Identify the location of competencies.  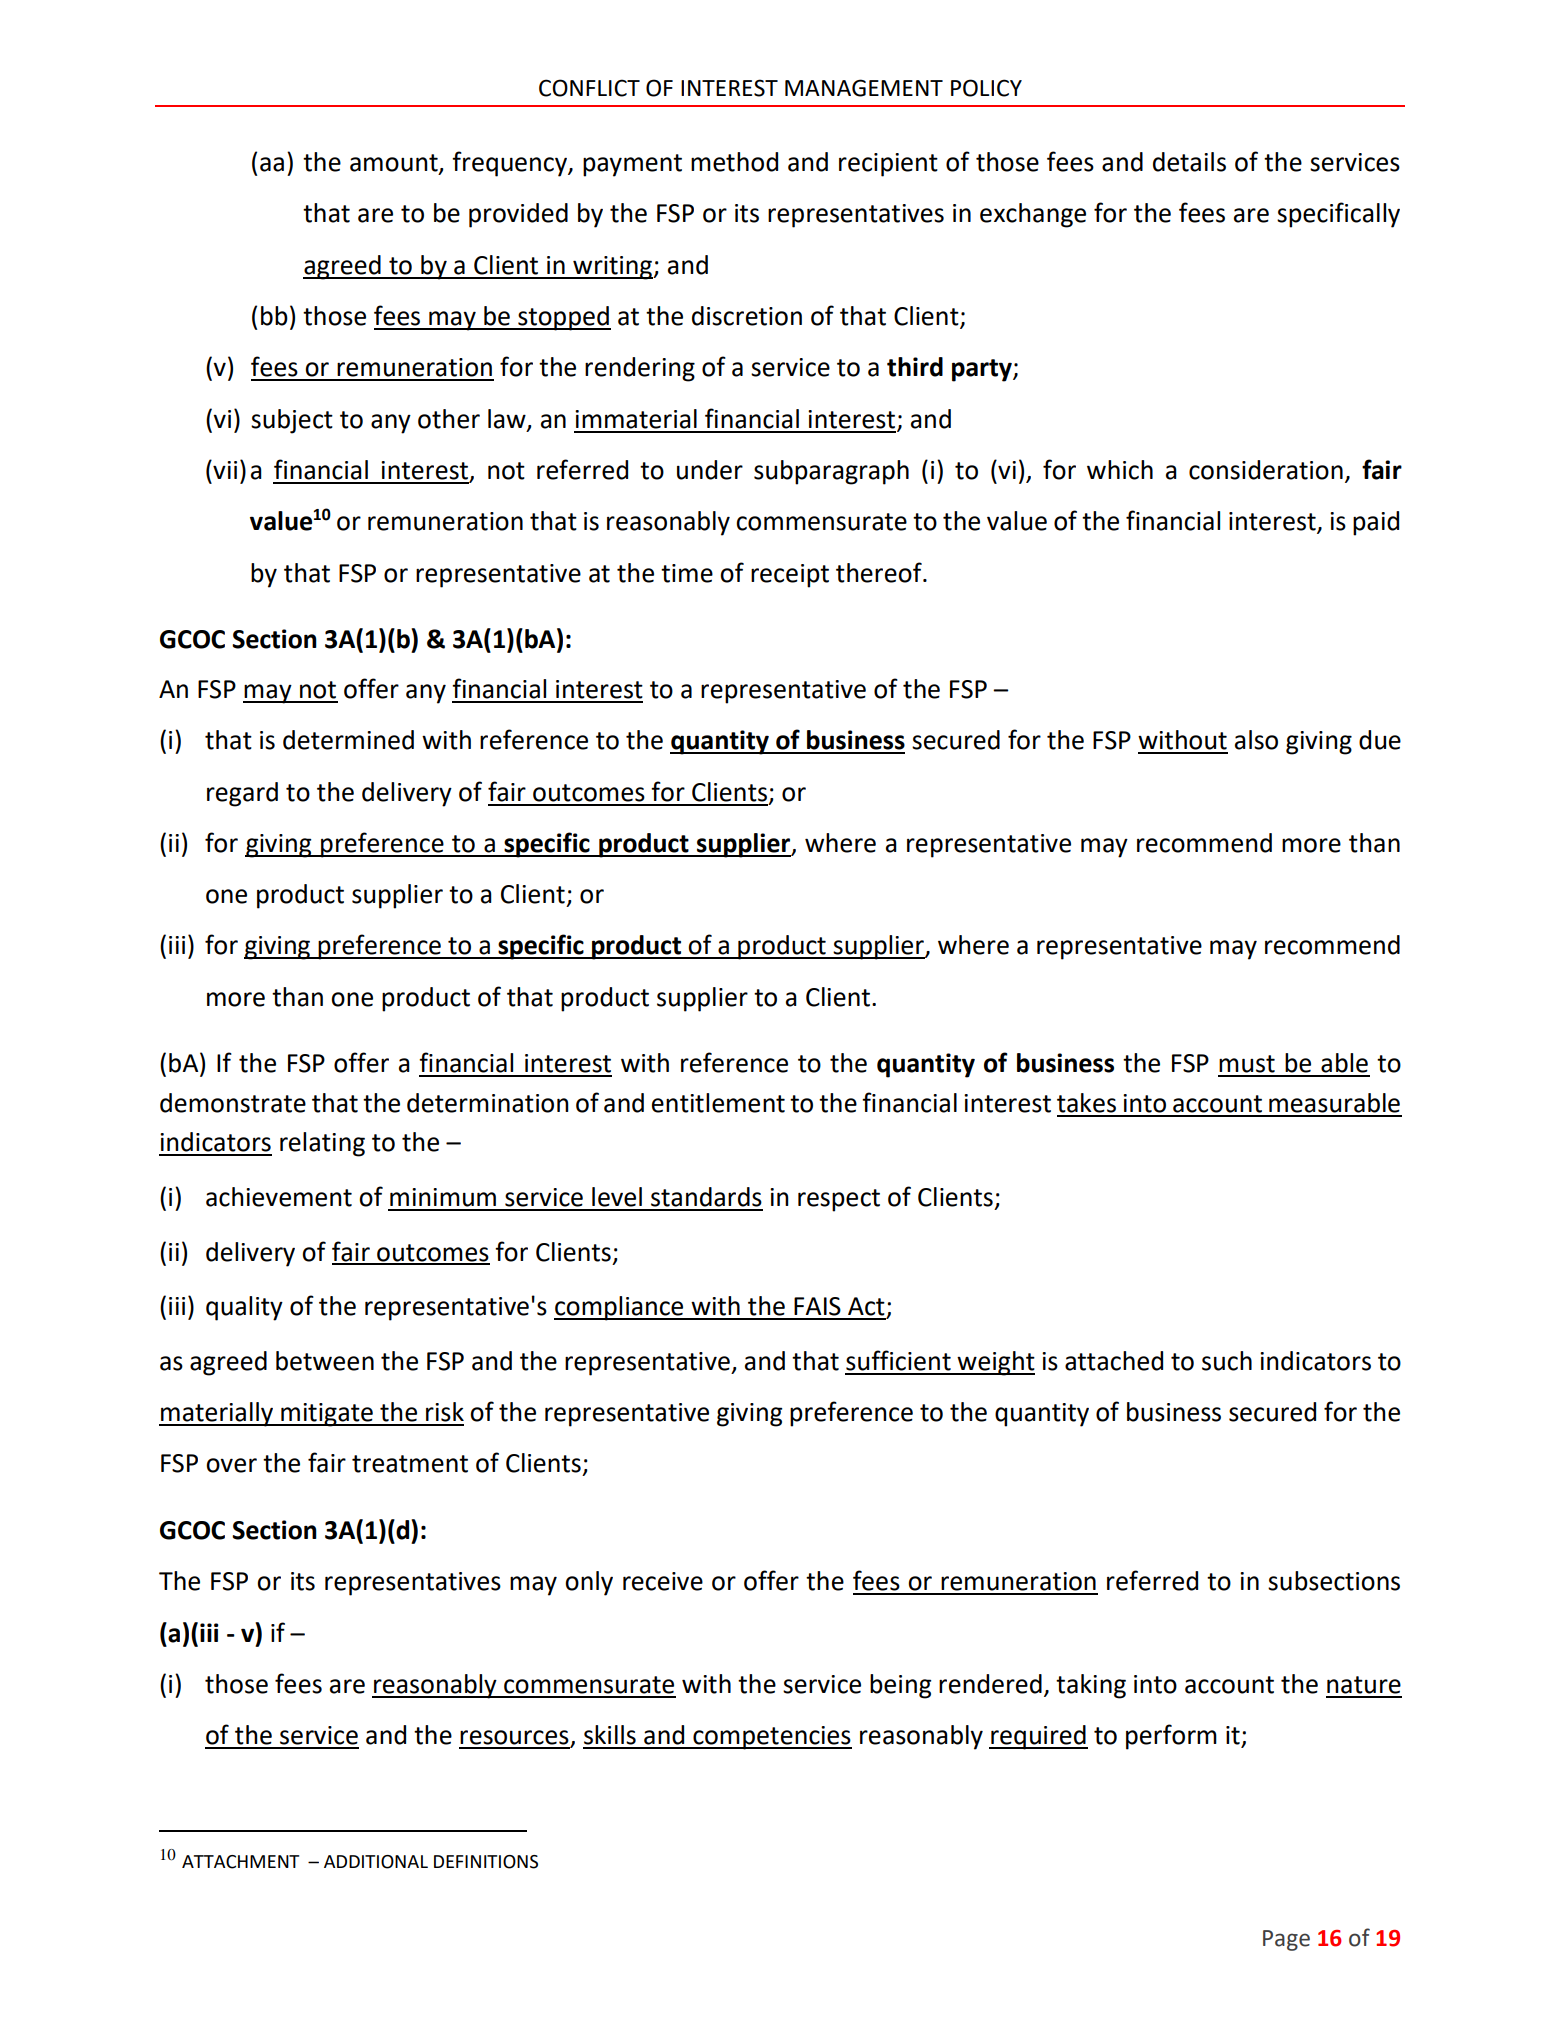
(771, 1738).
